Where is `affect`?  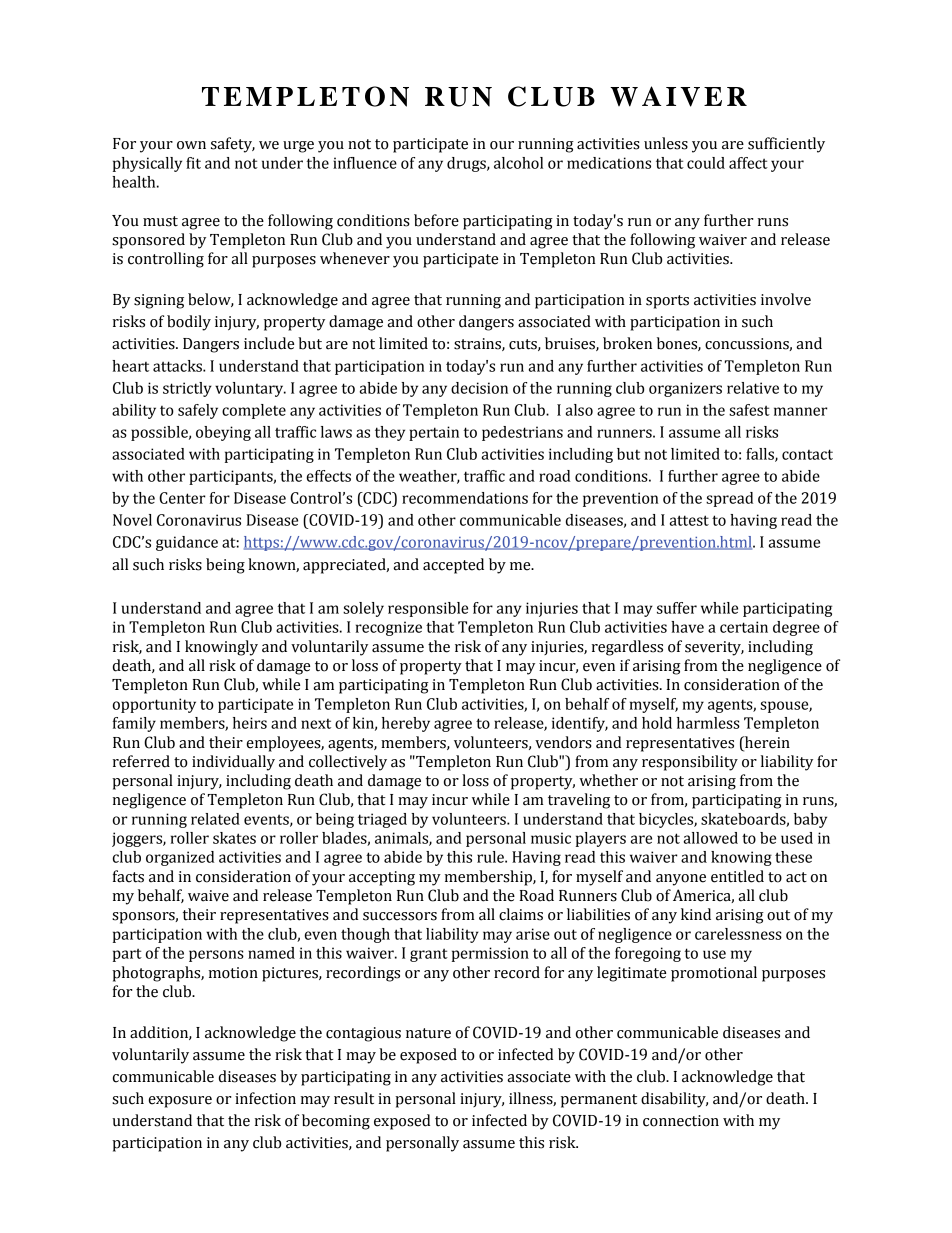 affect is located at coordinates (748, 163).
